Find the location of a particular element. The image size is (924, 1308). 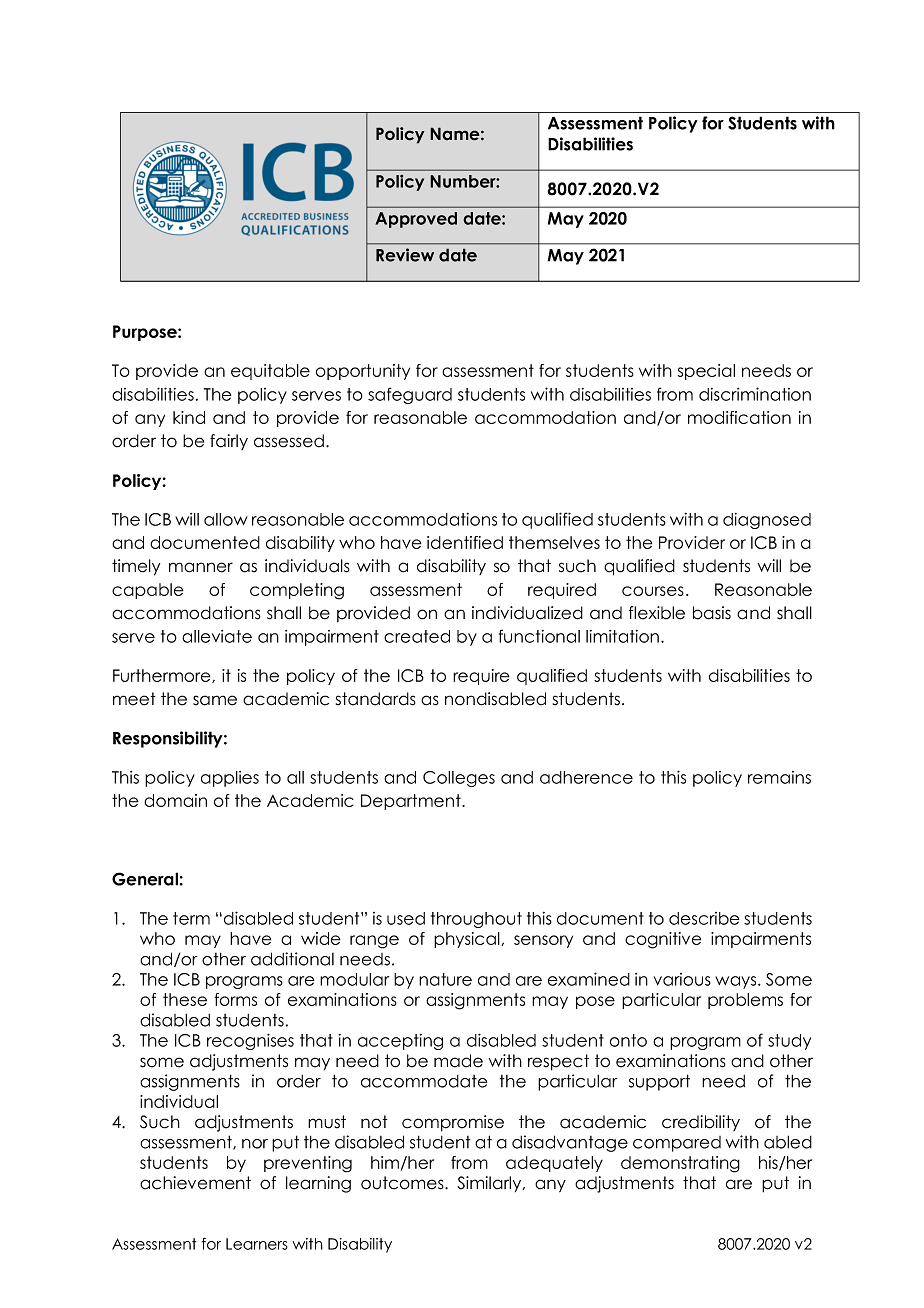

Colleges is located at coordinates (459, 779).
